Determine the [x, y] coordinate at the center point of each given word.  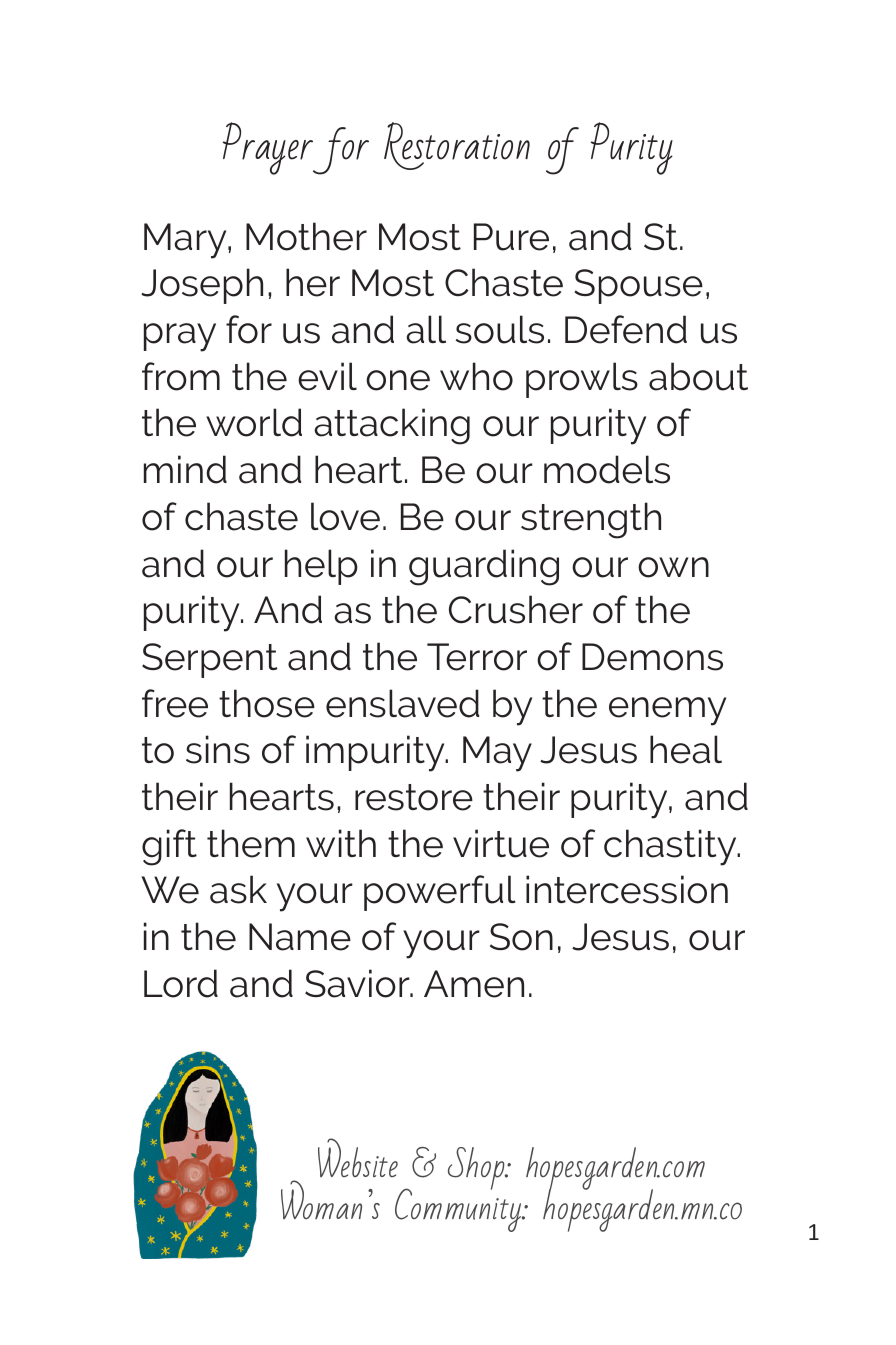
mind [185, 469]
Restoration [457, 146]
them [251, 843]
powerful [440, 893]
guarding [484, 567]
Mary [186, 241]
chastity [671, 847]
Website [358, 1158]
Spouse [638, 286]
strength [591, 520]
